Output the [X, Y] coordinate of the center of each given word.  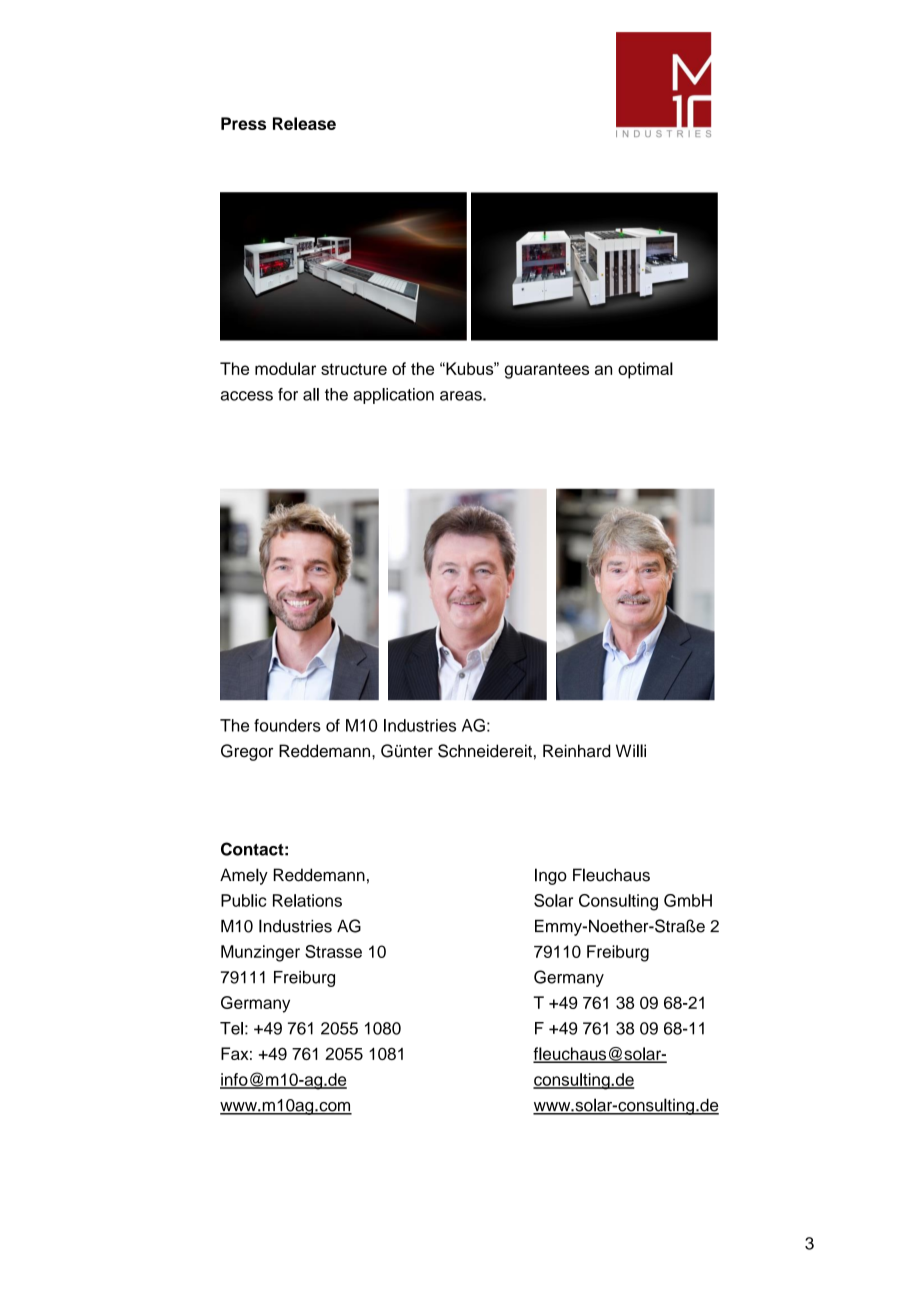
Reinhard [576, 751]
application [393, 396]
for [288, 394]
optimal [645, 370]
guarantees [546, 371]
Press [243, 123]
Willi [631, 750]
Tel [231, 1028]
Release [304, 123]
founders [287, 725]
